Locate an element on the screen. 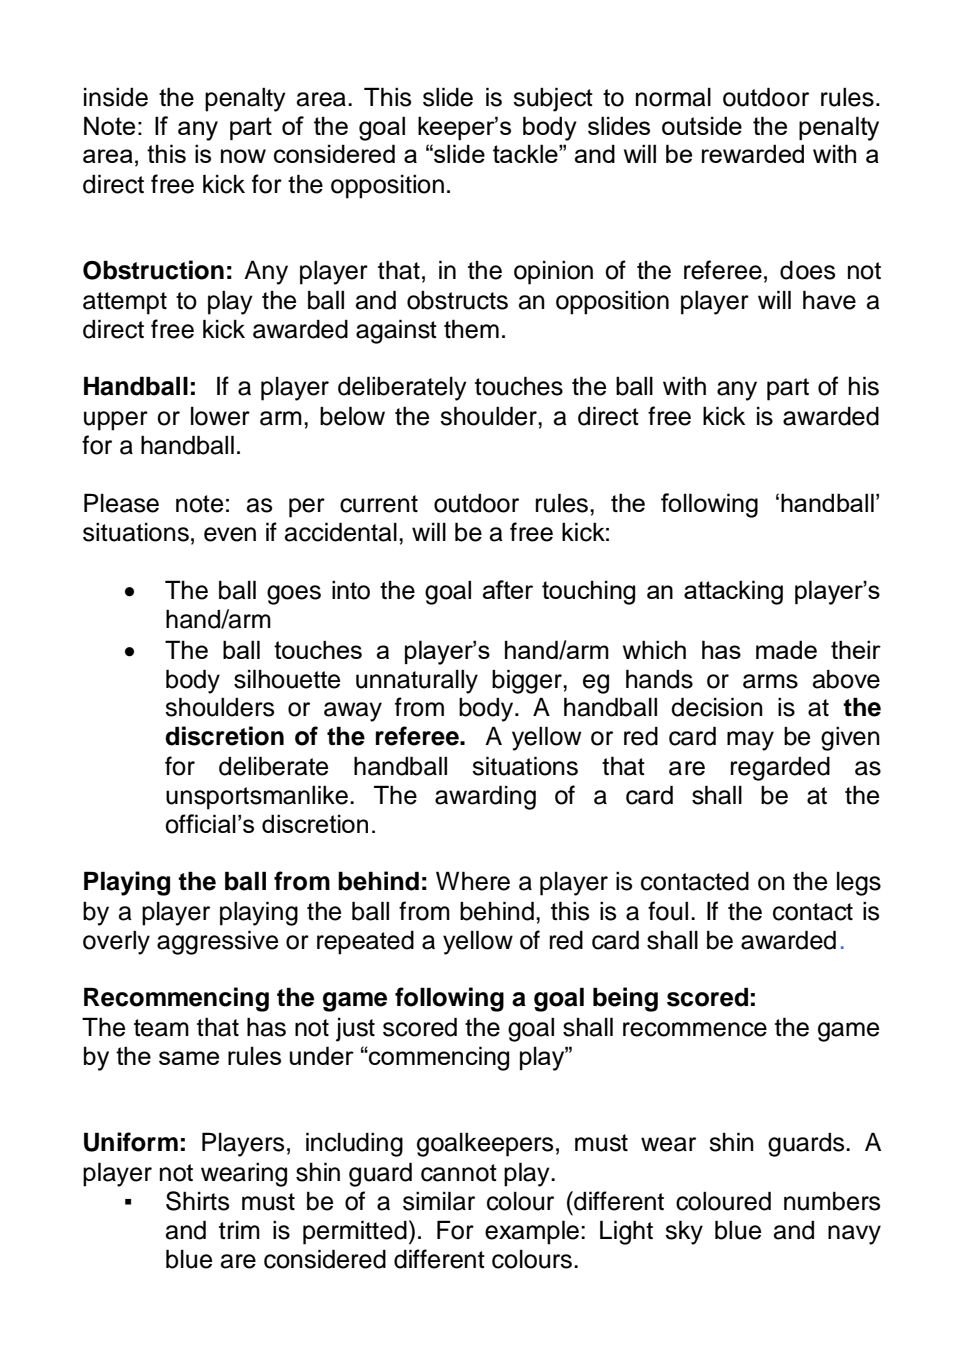 The height and width of the screenshot is (1365, 965). now is located at coordinates (243, 156).
